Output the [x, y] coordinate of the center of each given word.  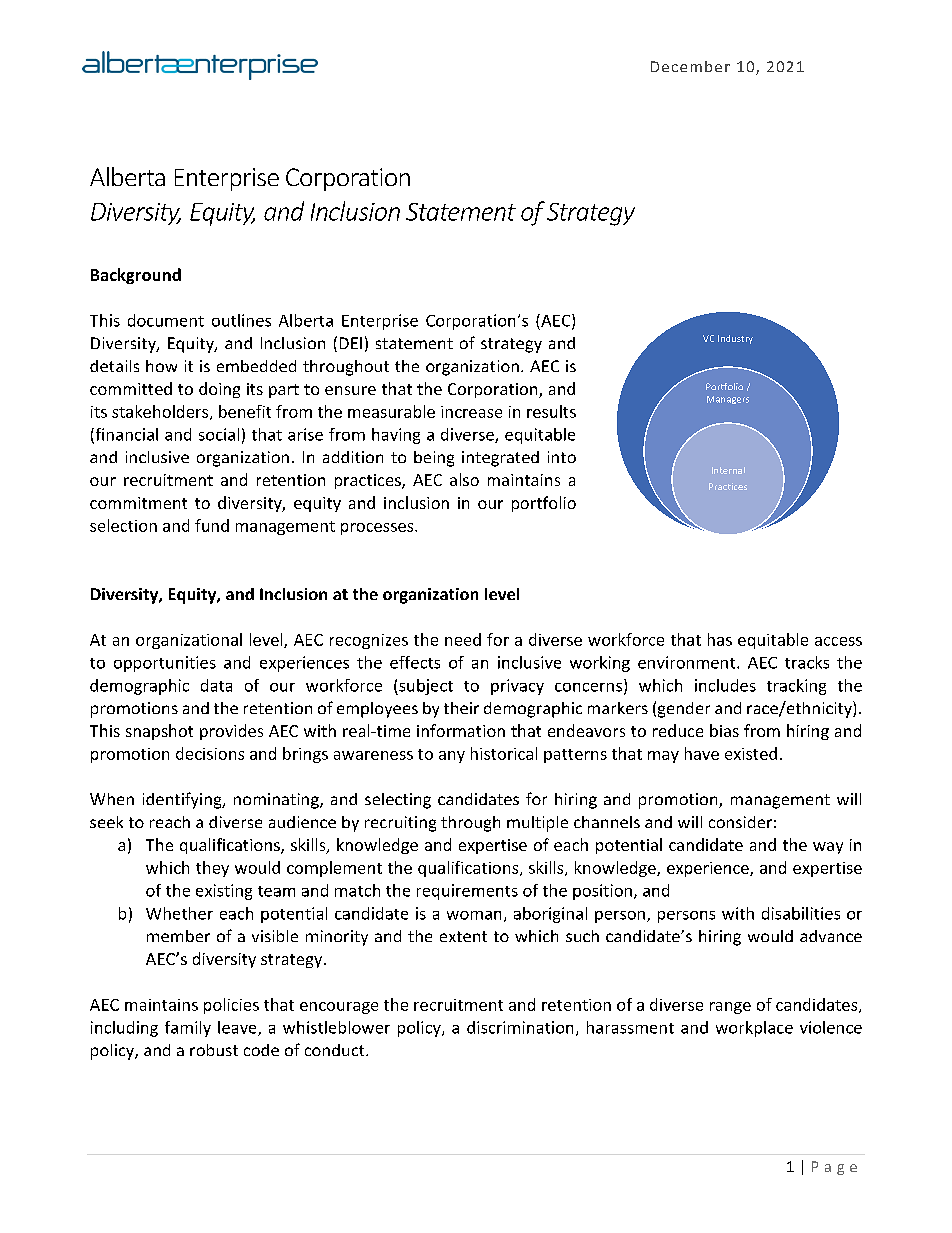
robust [214, 1050]
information [461, 730]
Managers [728, 400]
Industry [735, 339]
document [166, 320]
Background [136, 276]
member [178, 936]
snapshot [159, 732]
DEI [351, 343]
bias [724, 730]
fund [212, 525]
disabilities [801, 913]
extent [463, 936]
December [690, 66]
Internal [728, 470]
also [464, 479]
